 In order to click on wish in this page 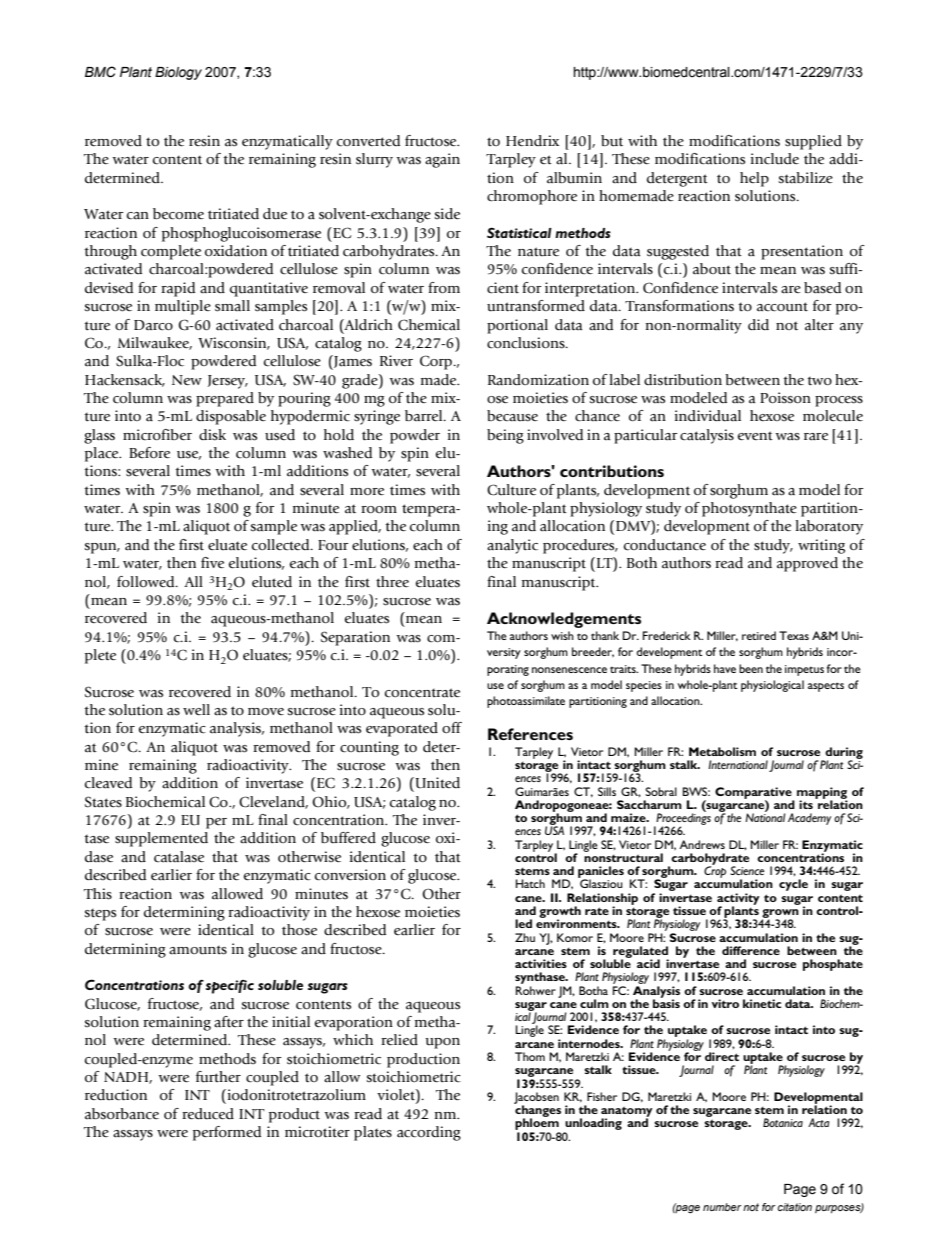, I will do `click(562, 635)`.
